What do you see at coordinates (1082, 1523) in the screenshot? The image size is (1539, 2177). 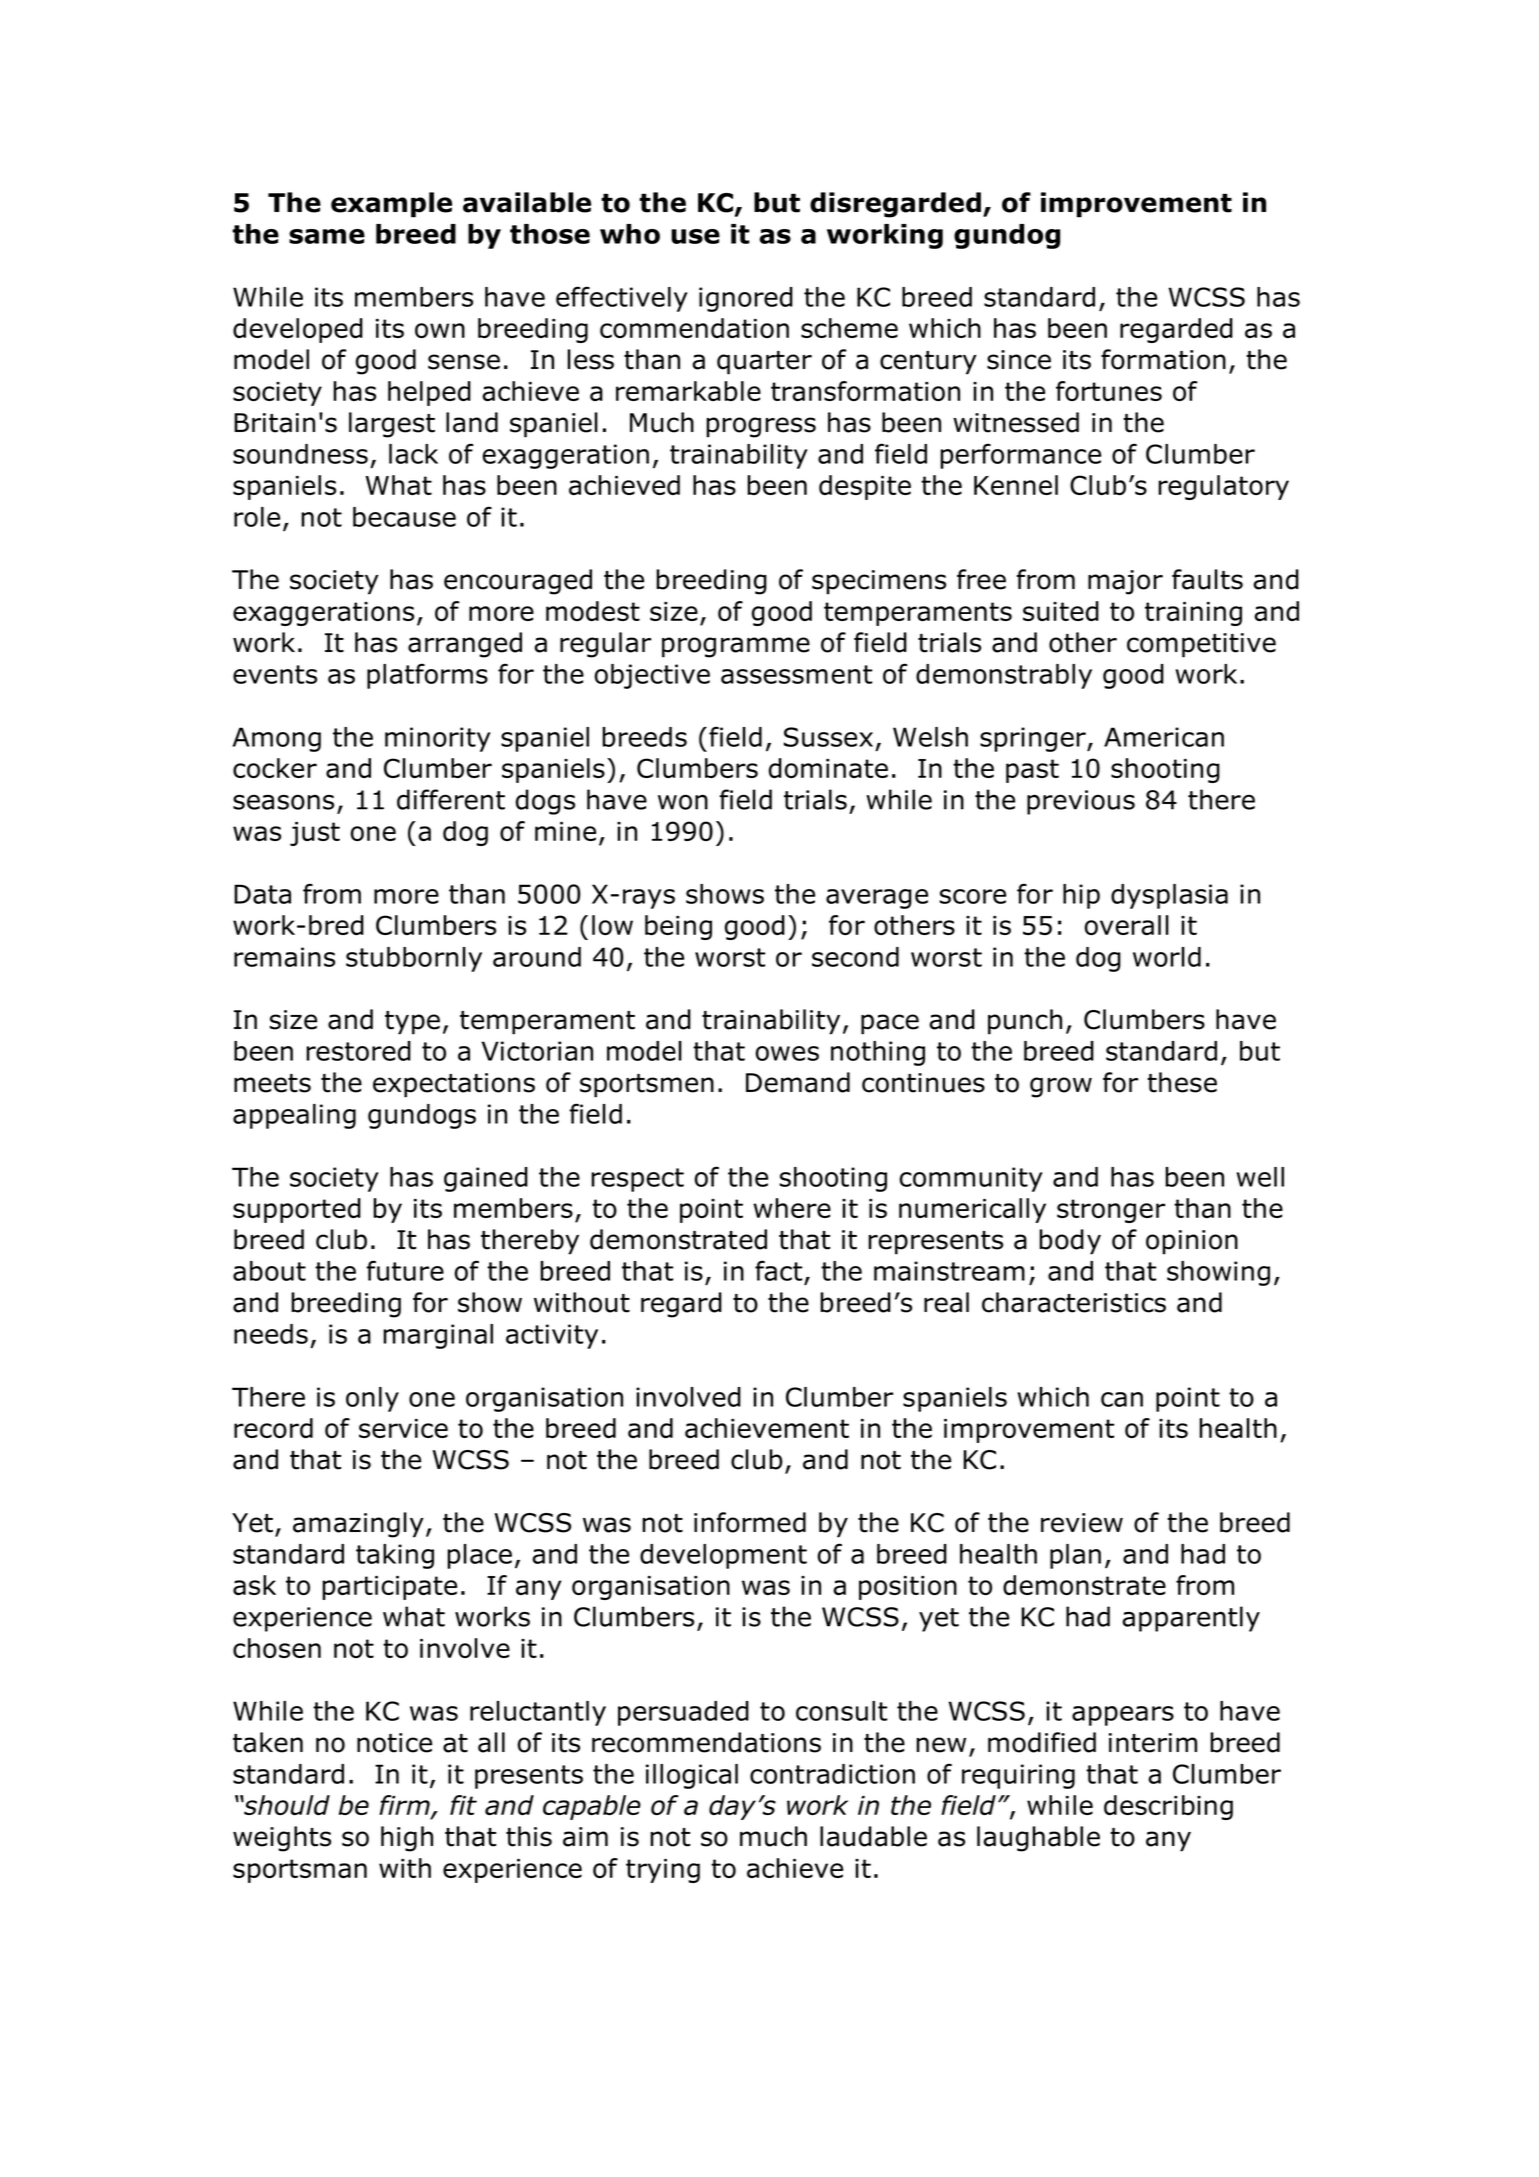 I see `review` at bounding box center [1082, 1523].
